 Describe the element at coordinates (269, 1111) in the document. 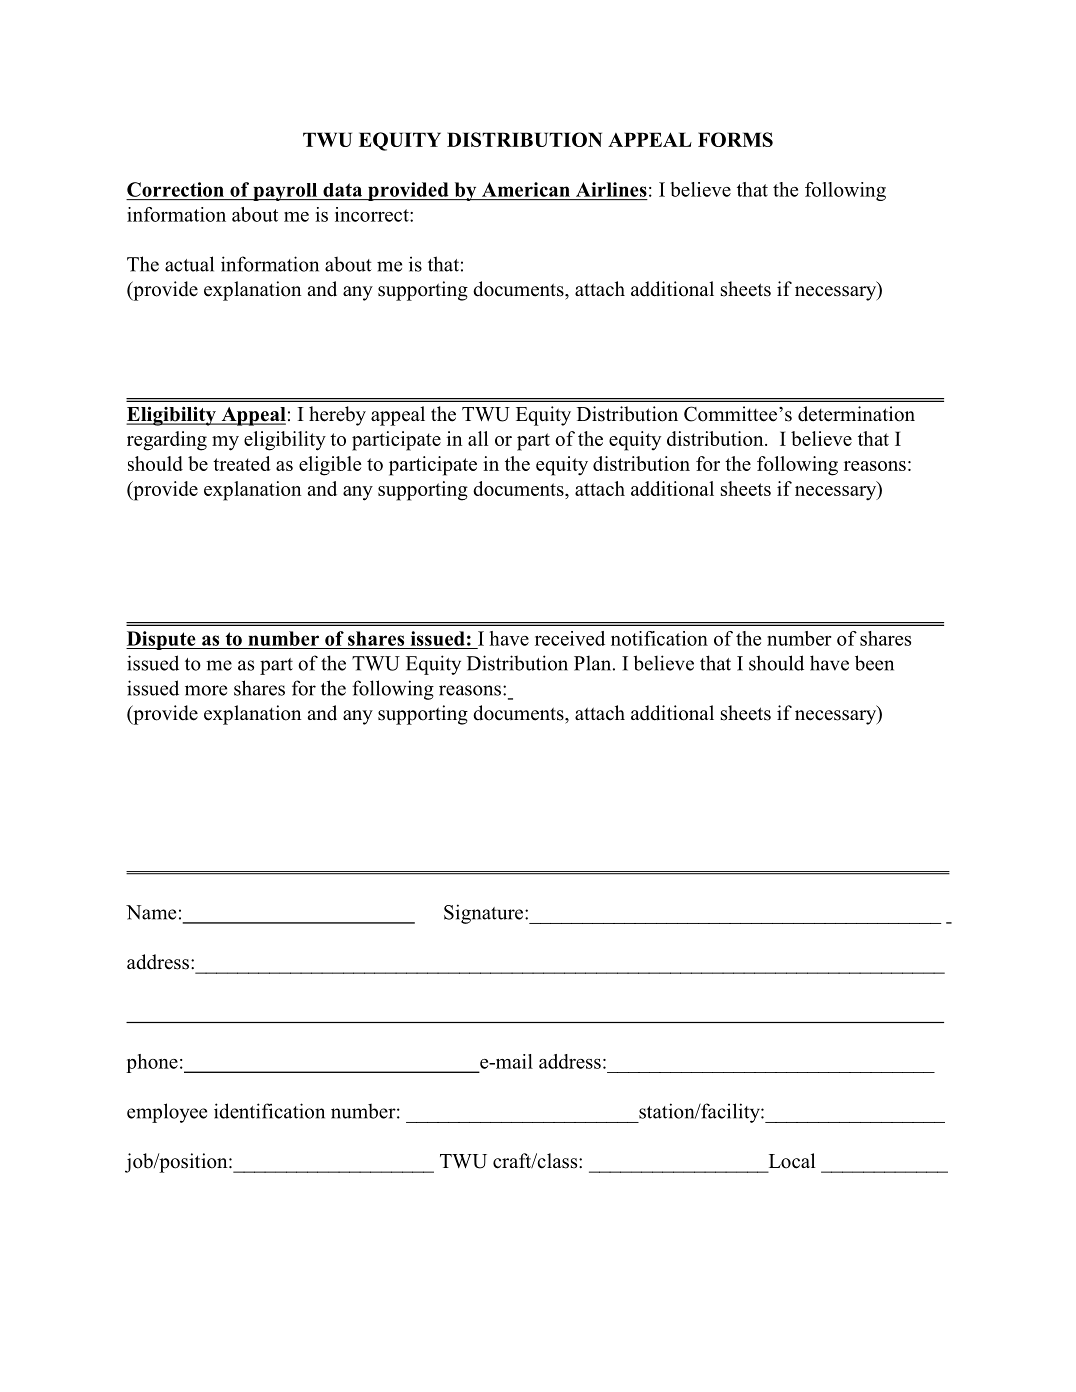

I see `identification` at that location.
